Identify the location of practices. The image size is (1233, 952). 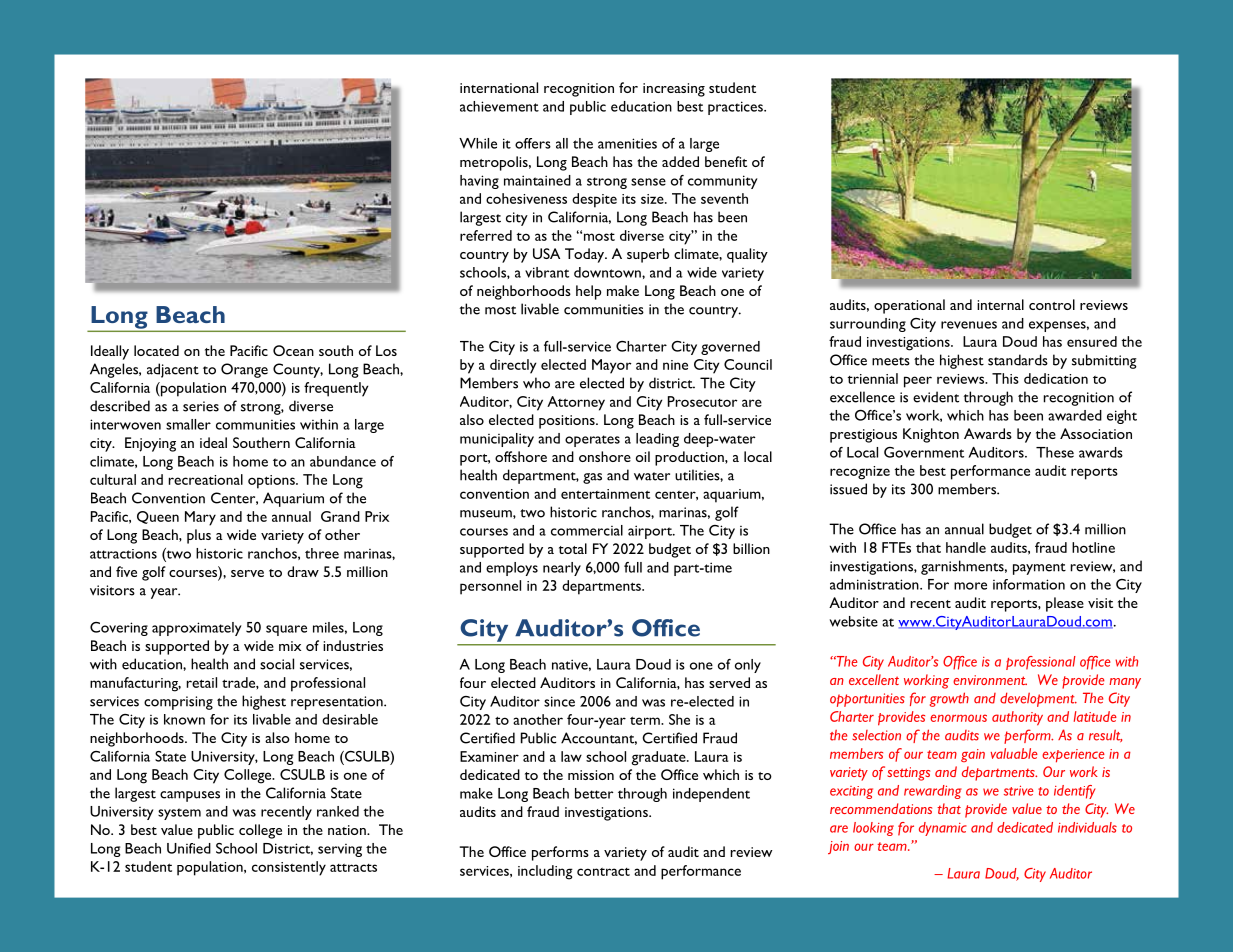
(736, 108).
